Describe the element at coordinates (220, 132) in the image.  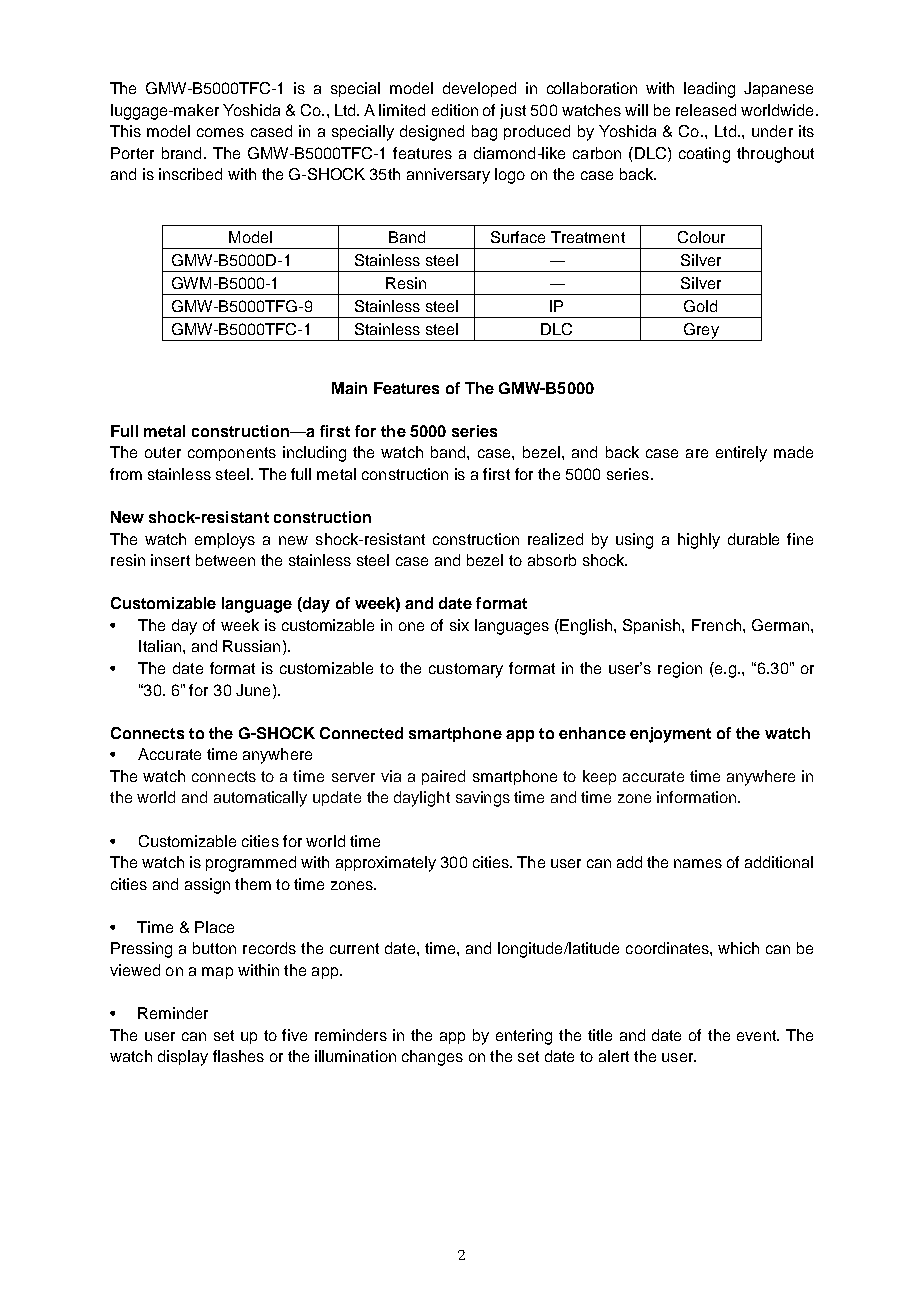
I see `comes` at that location.
